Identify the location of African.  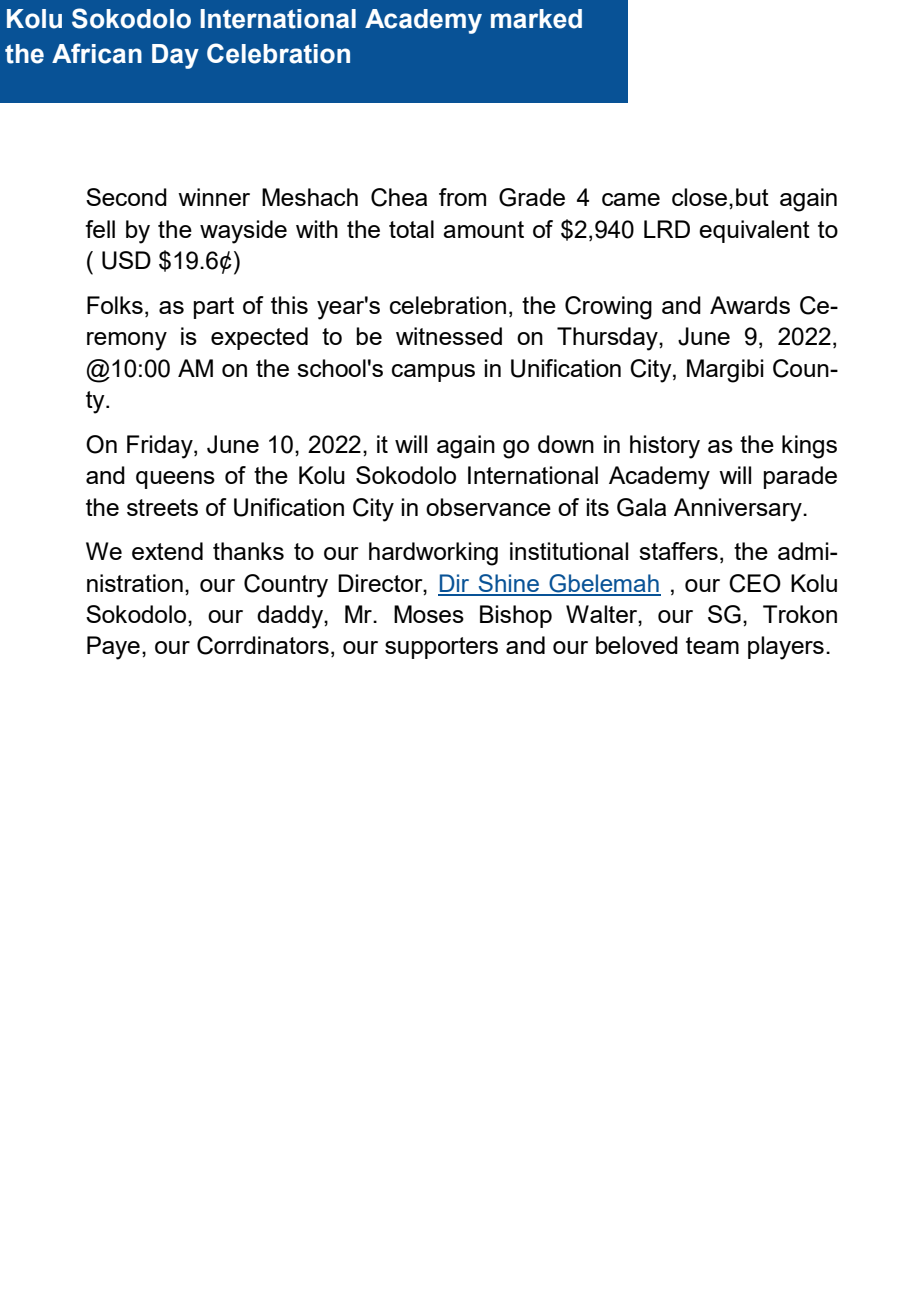
(97, 53).
